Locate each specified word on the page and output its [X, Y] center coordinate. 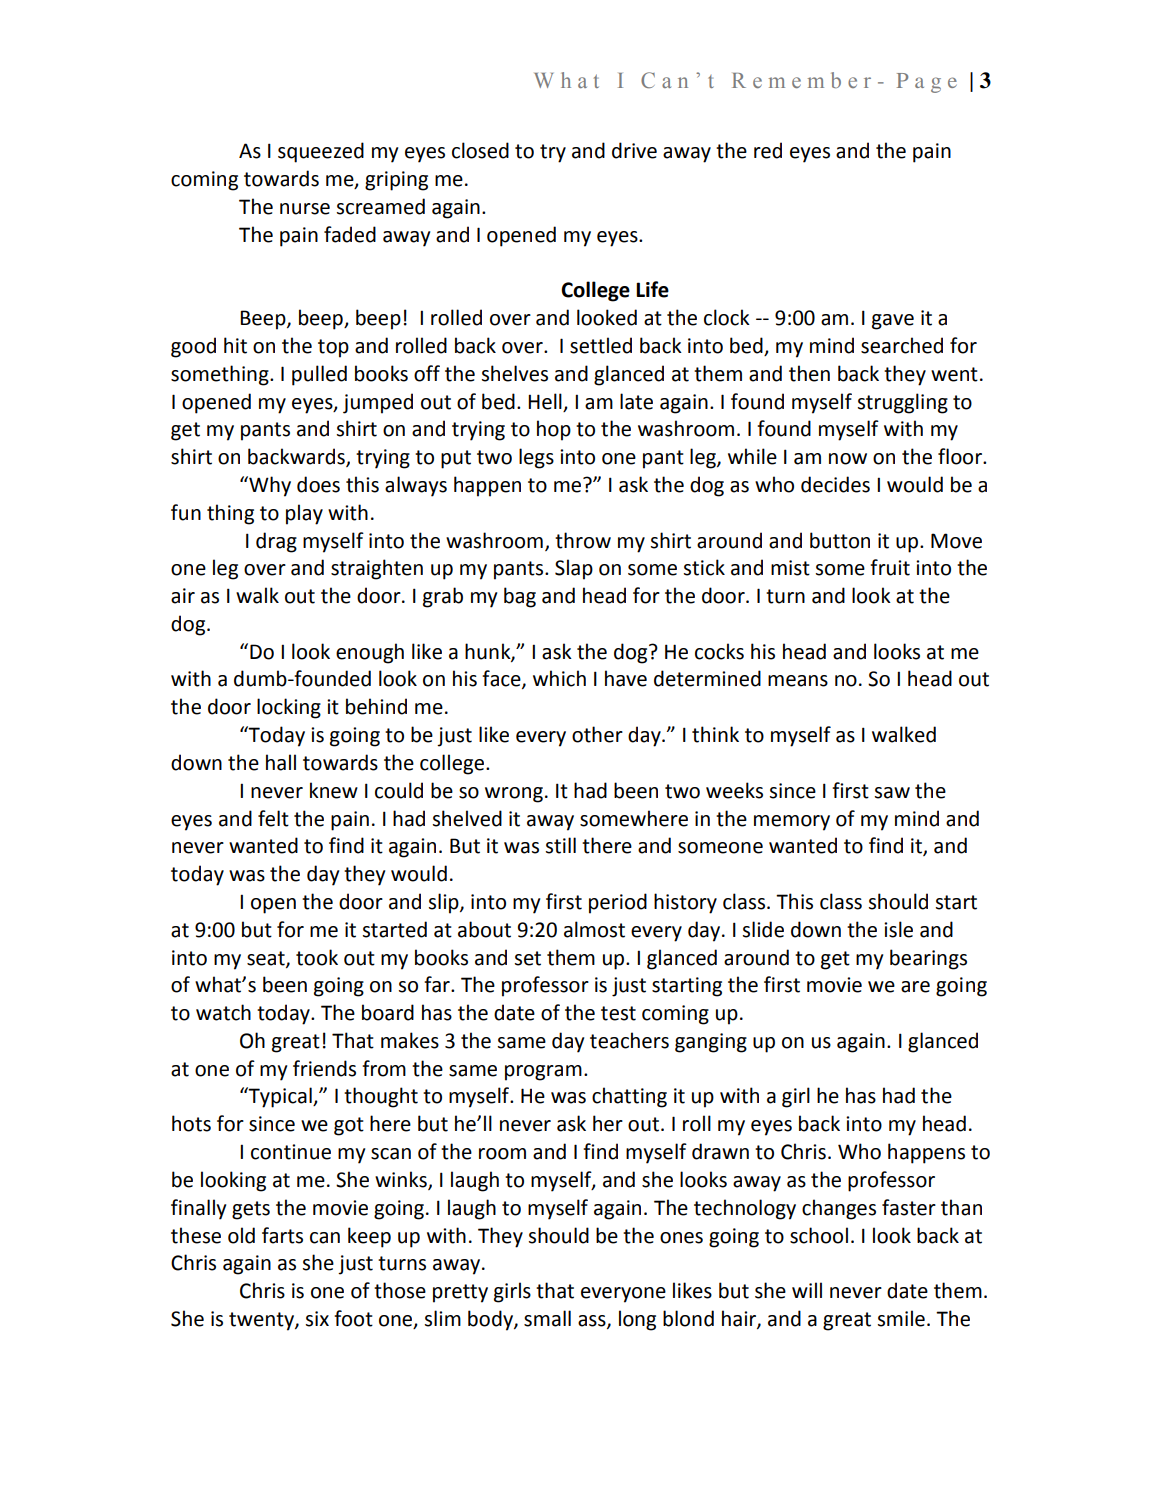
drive [634, 150]
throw [583, 540]
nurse [305, 209]
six [317, 1319]
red [768, 150]
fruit [890, 567]
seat [267, 959]
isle [898, 929]
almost [594, 929]
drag [276, 542]
